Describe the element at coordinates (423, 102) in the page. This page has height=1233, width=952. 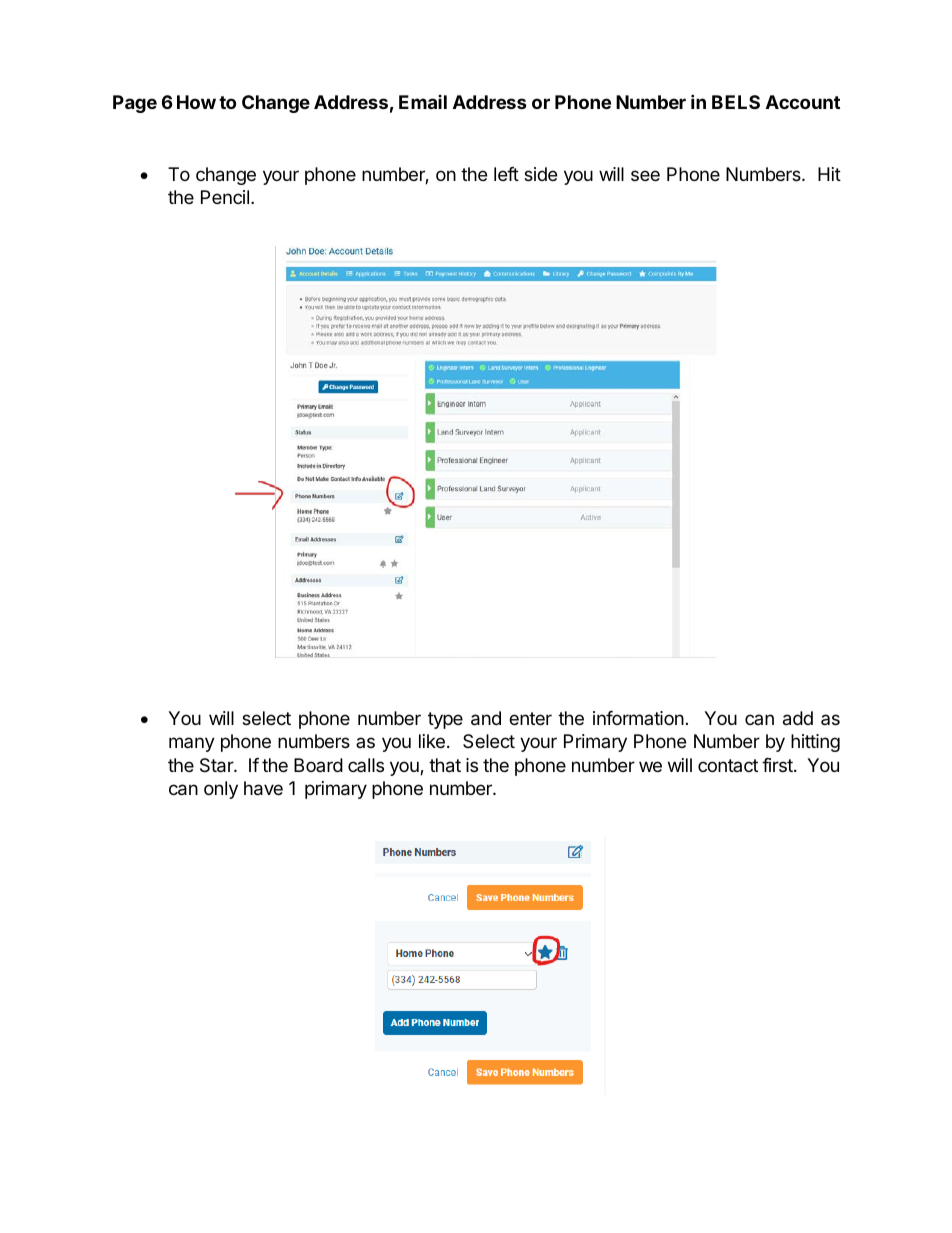
I see `Email` at that location.
